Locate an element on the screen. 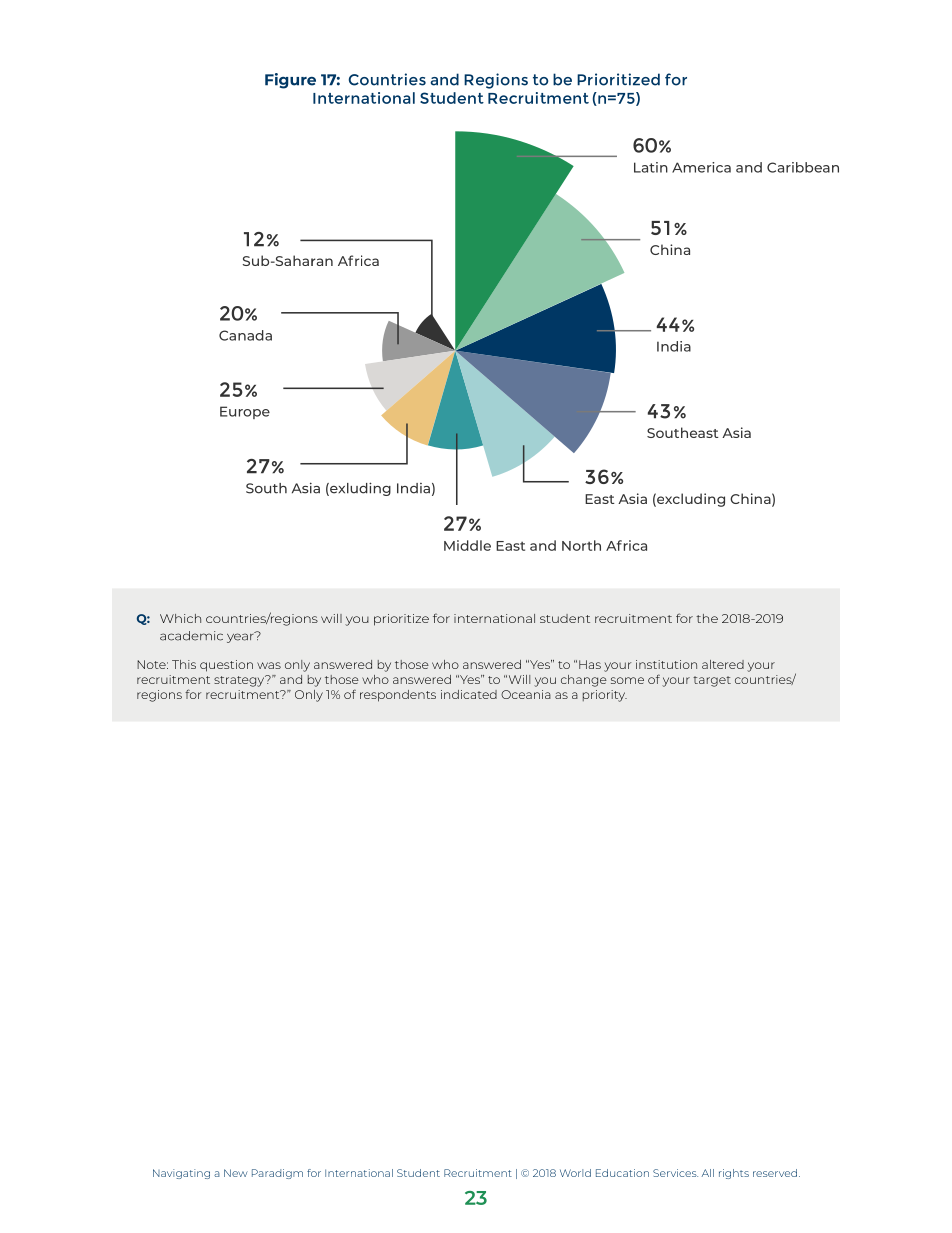 The height and width of the screenshot is (1233, 952). Latin is located at coordinates (651, 167).
